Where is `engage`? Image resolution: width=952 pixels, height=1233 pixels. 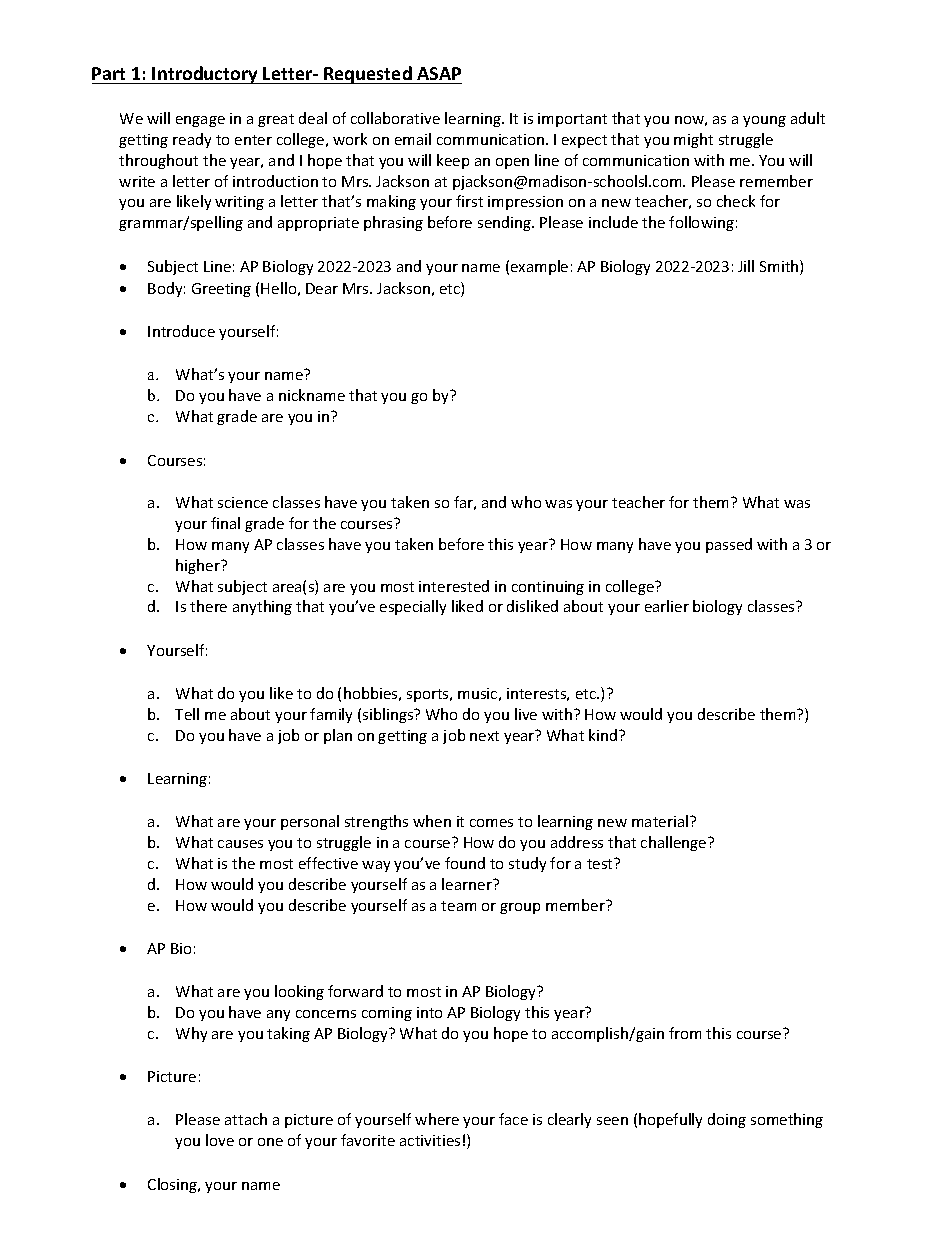 engage is located at coordinates (200, 121).
